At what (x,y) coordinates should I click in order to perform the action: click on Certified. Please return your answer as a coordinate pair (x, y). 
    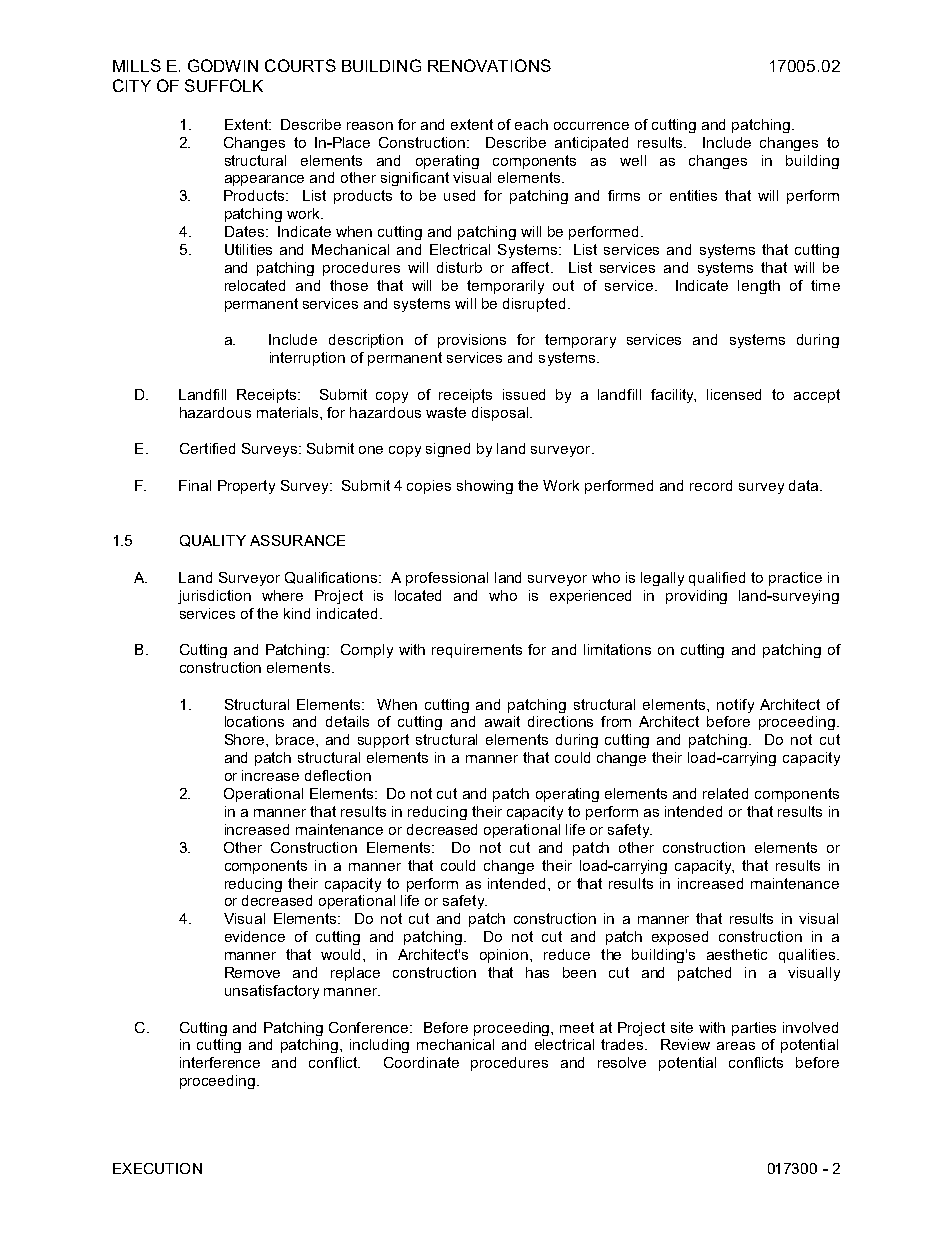
    Looking at the image, I should click on (207, 448).
